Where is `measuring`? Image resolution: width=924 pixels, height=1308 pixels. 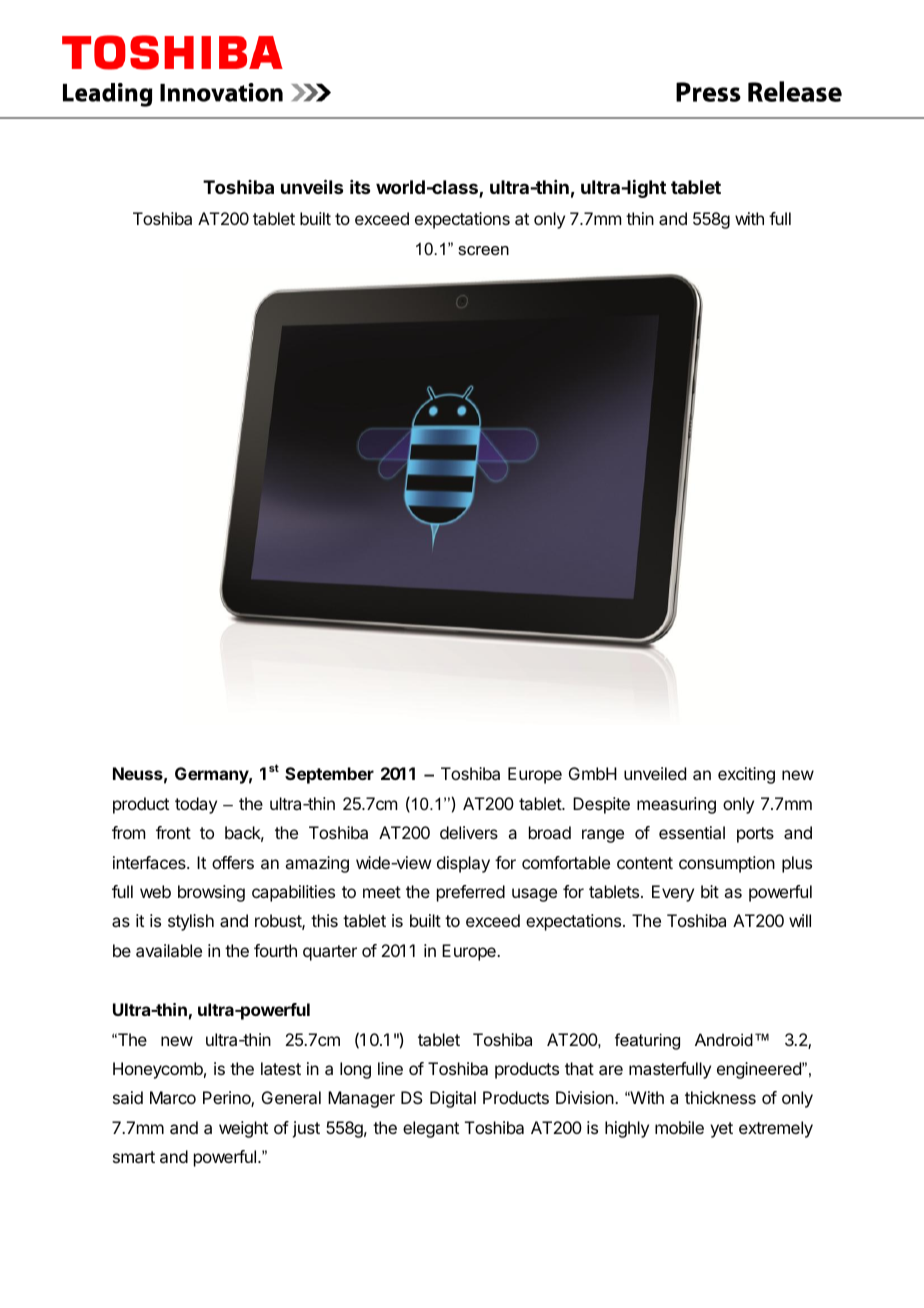 measuring is located at coordinates (676, 805).
